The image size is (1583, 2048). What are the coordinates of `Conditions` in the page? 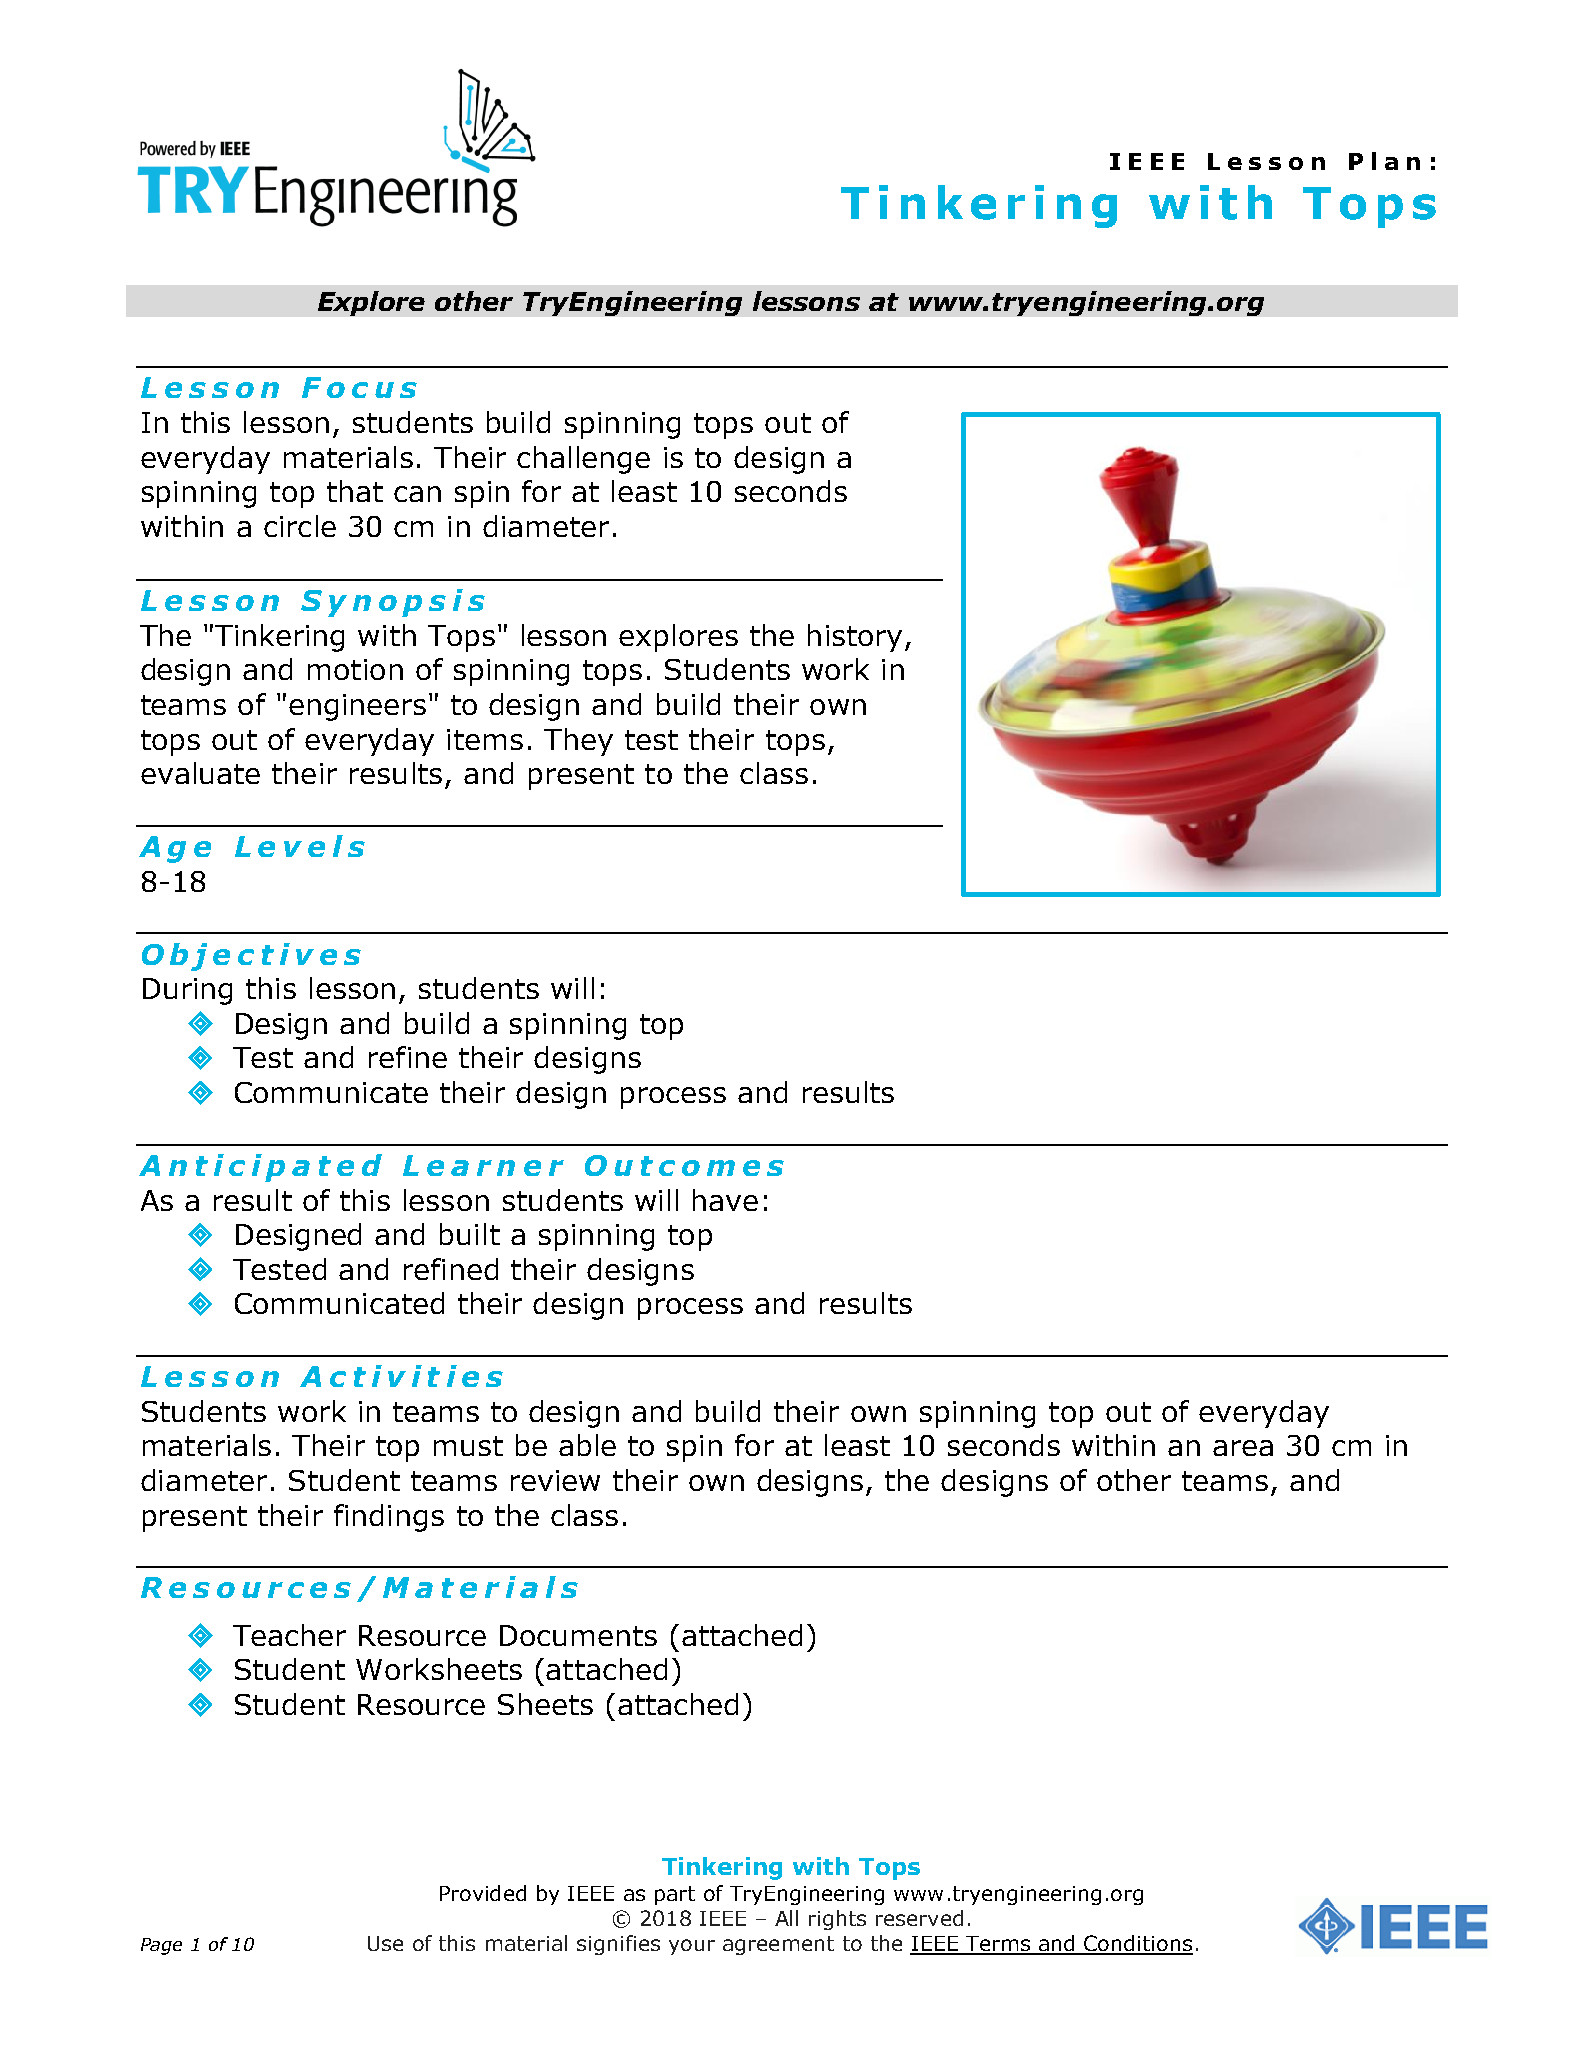 It's located at (1138, 1944).
